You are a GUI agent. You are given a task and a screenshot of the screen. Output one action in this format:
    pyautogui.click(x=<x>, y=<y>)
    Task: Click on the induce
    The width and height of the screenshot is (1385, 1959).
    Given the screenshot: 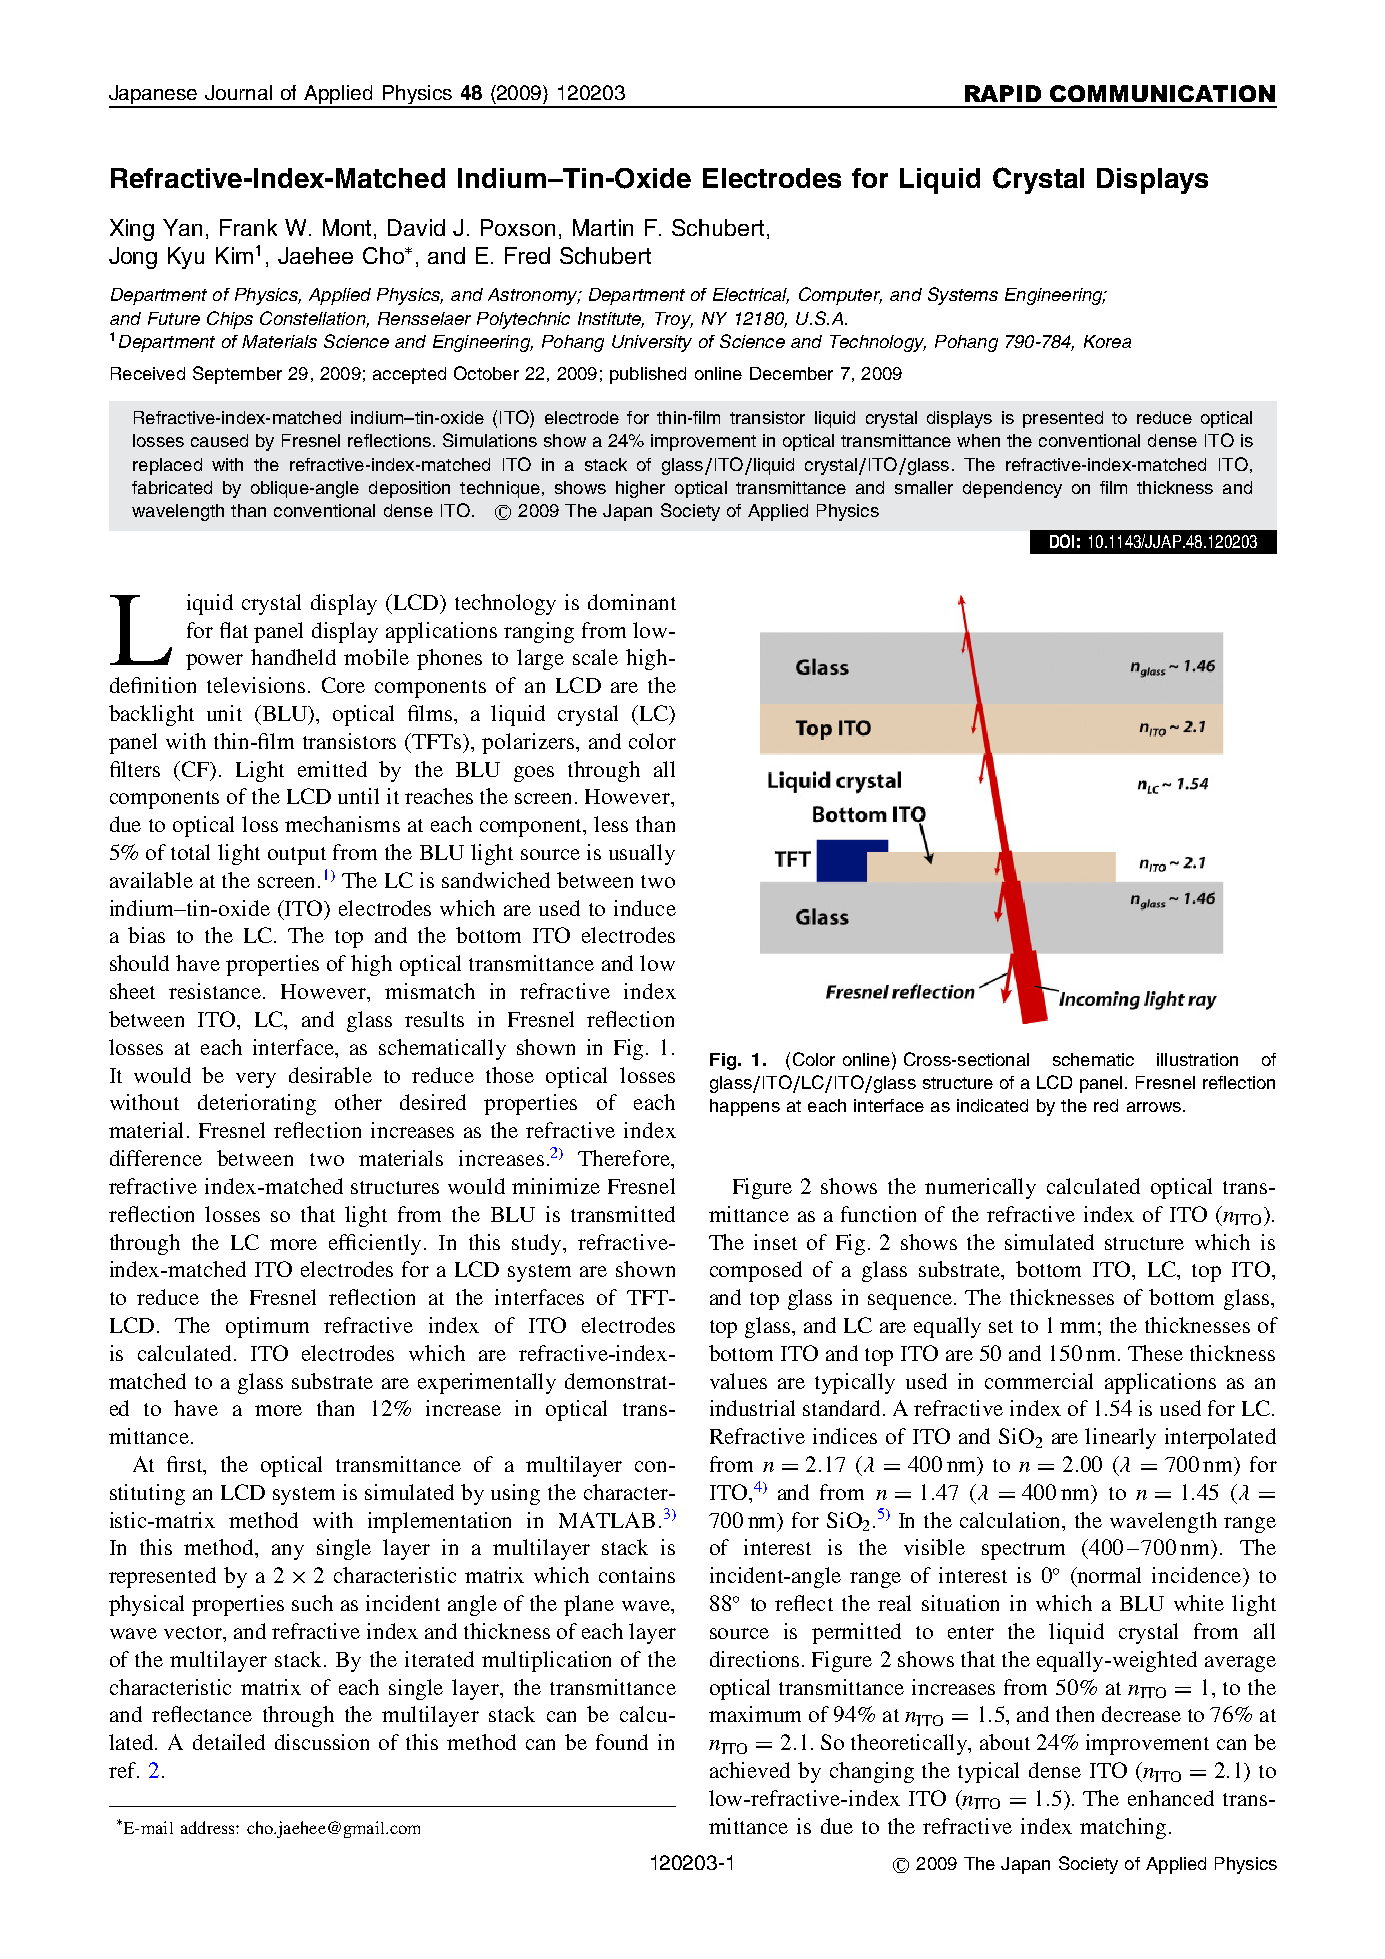 What is the action you would take?
    pyautogui.click(x=645, y=908)
